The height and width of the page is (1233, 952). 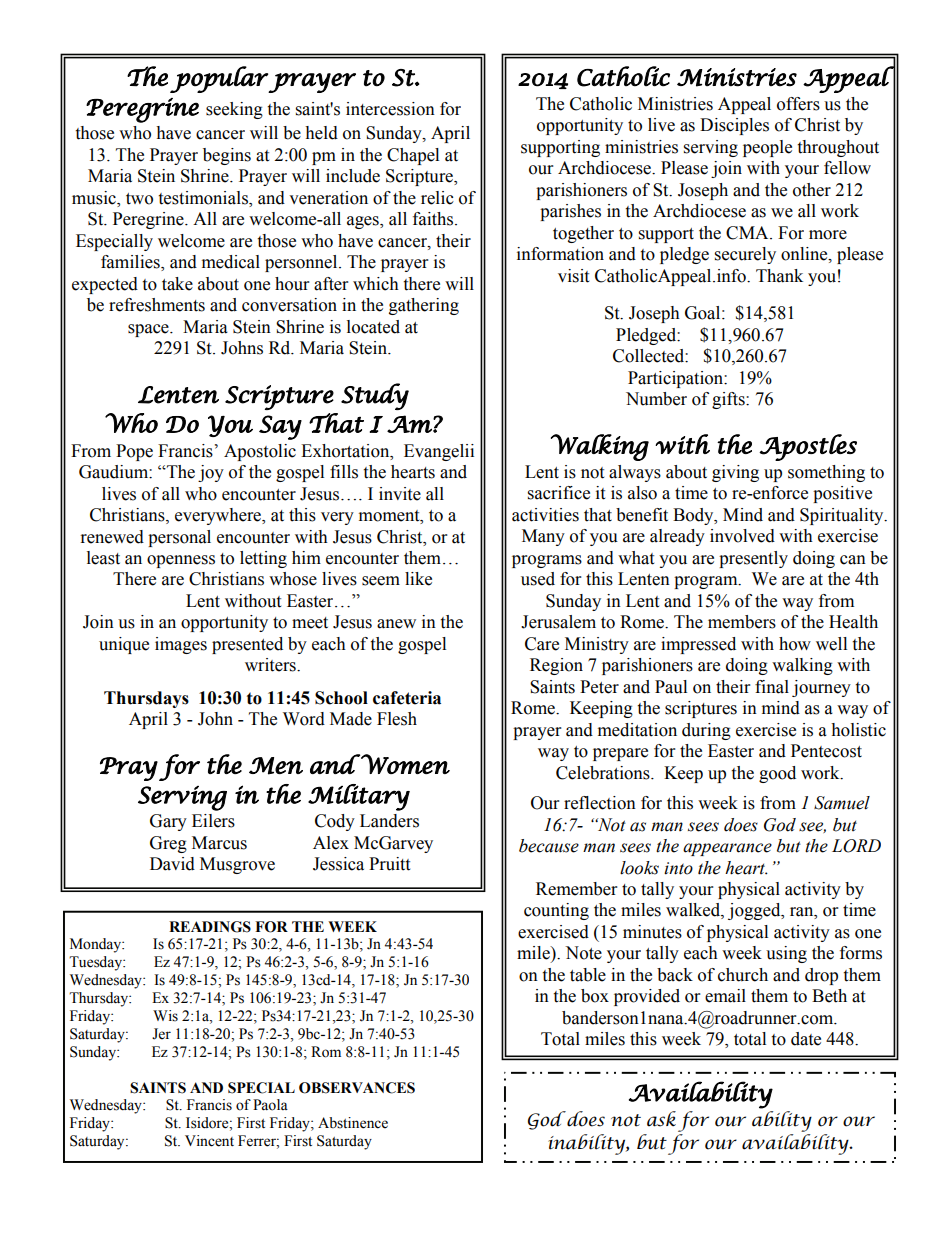 What do you see at coordinates (806, 1039) in the page?
I see `date` at bounding box center [806, 1039].
